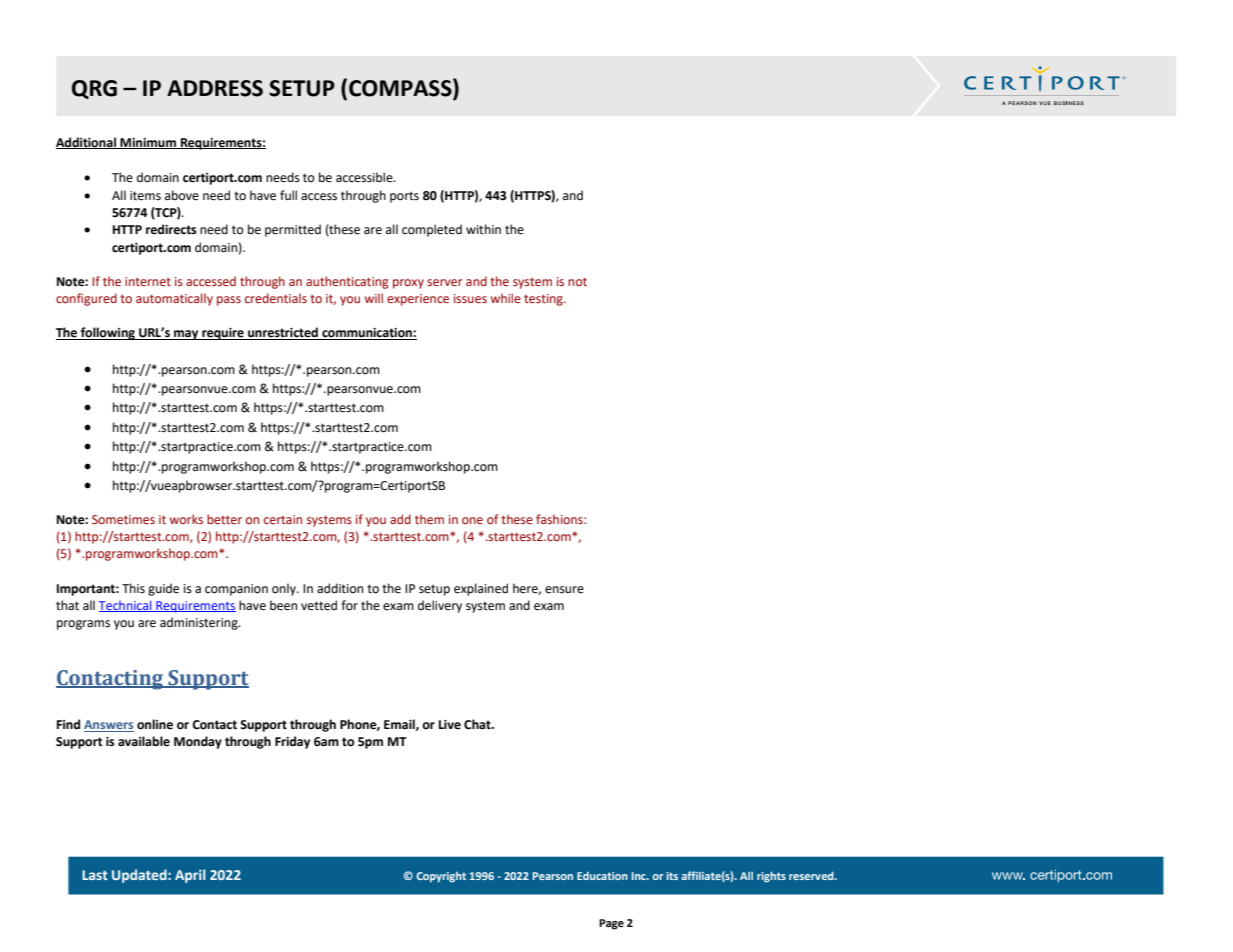 Image resolution: width=1233 pixels, height=952 pixels. What do you see at coordinates (560, 519) in the screenshot?
I see `fashions` at bounding box center [560, 519].
